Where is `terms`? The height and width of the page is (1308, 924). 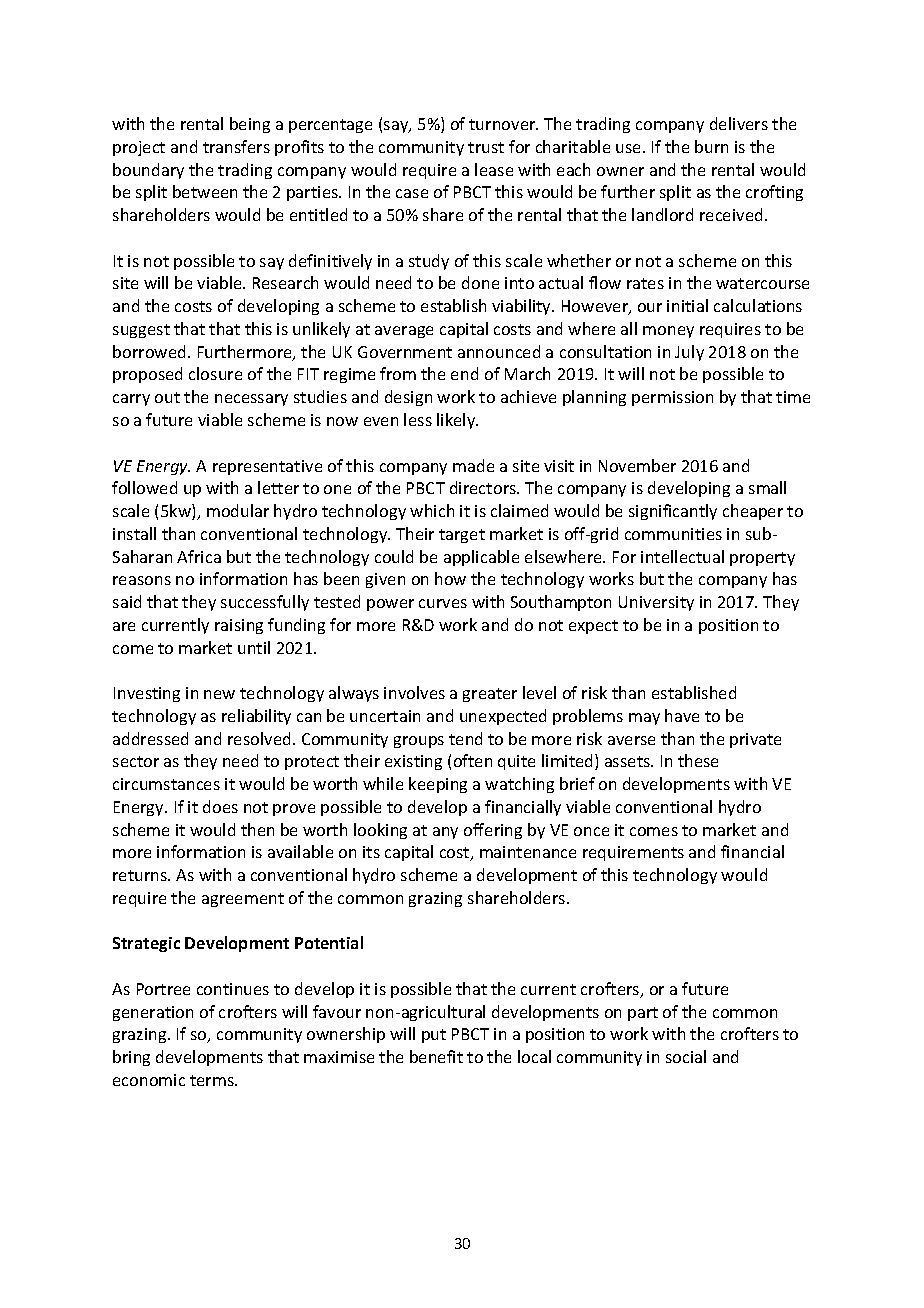
terms is located at coordinates (213, 1080).
